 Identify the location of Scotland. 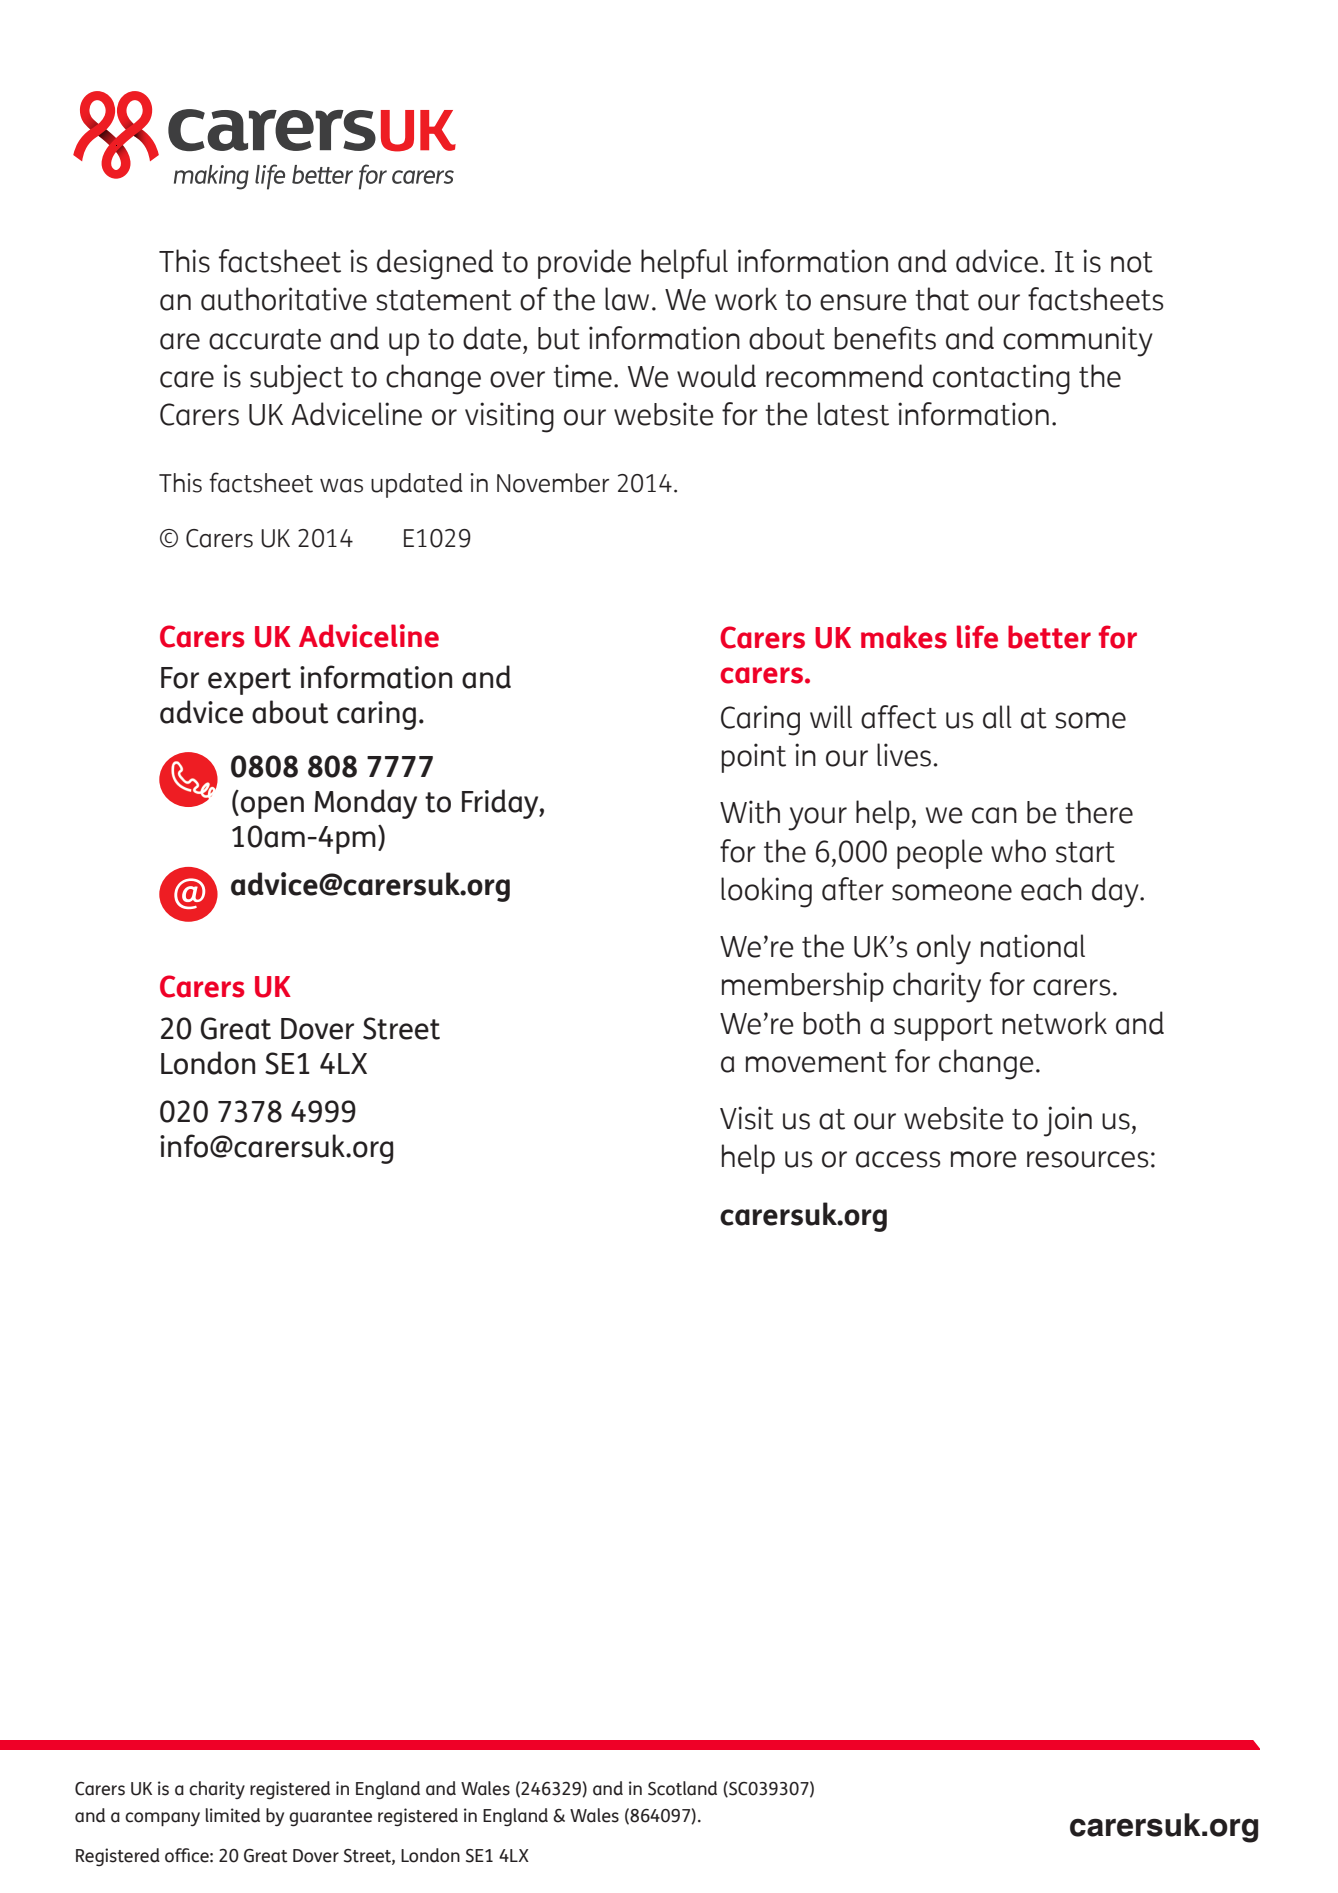
(682, 1788).
